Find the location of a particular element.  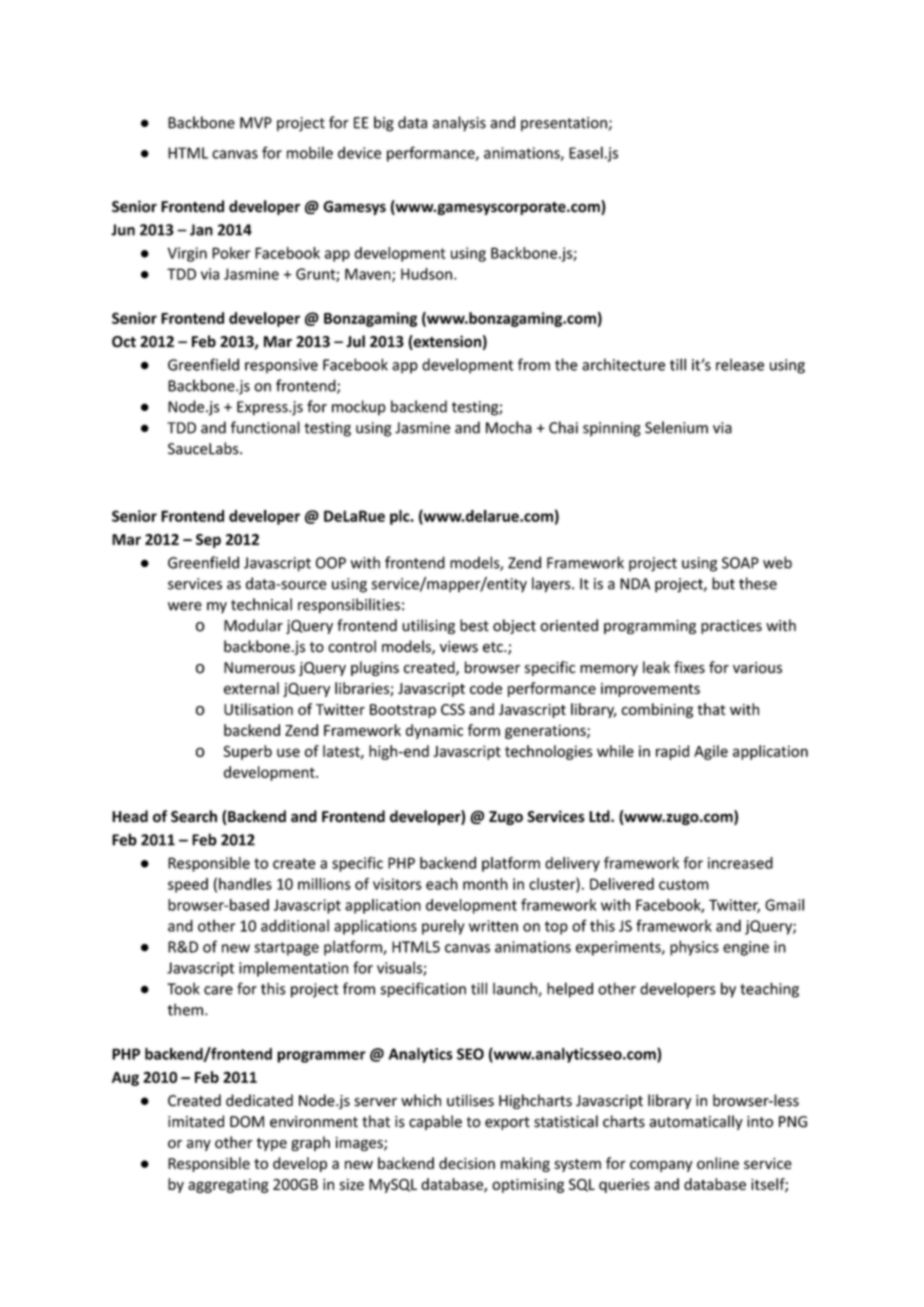

views is located at coordinates (459, 647).
